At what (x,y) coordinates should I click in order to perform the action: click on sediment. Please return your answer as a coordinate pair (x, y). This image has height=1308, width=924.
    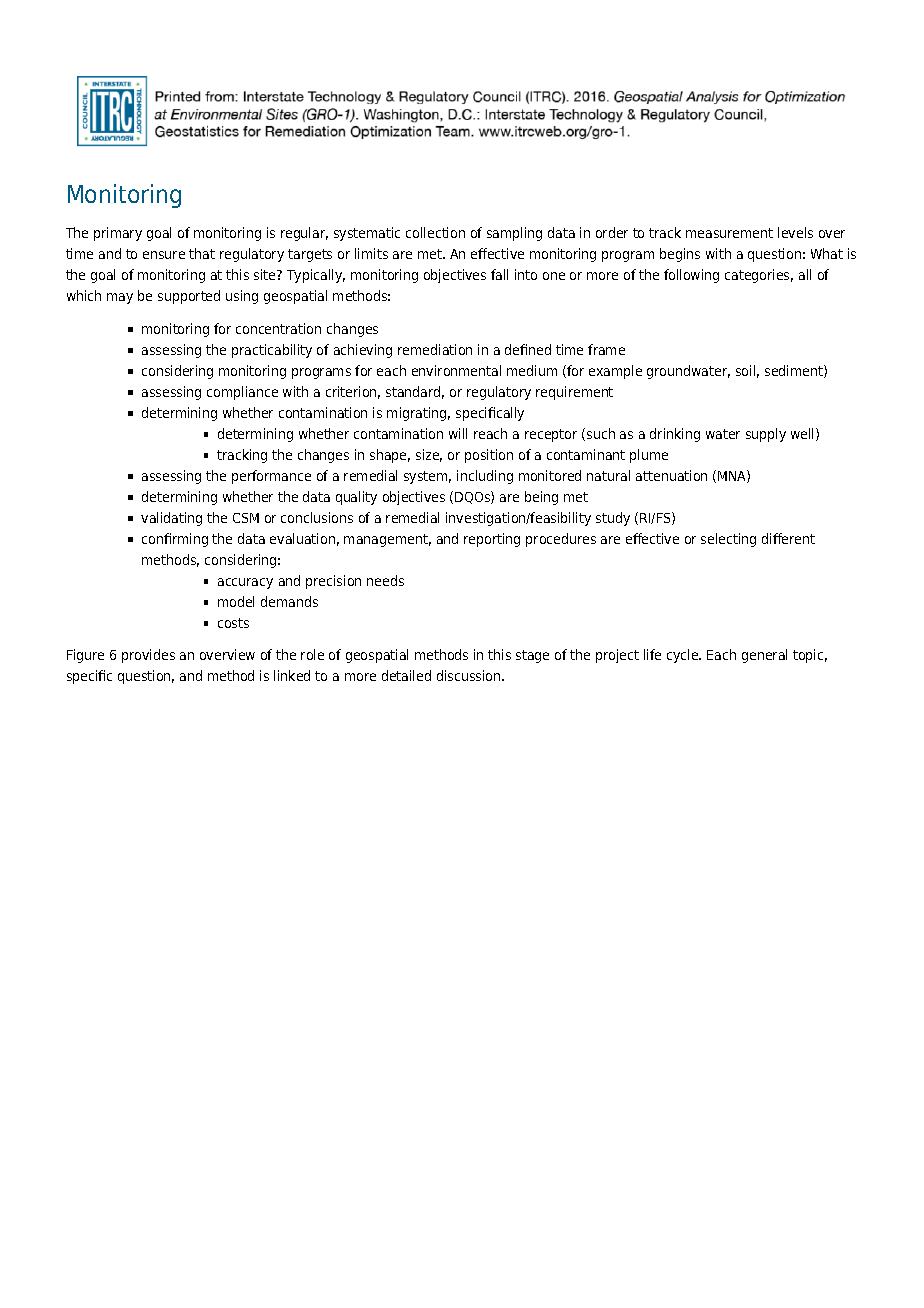
    Looking at the image, I should click on (795, 371).
